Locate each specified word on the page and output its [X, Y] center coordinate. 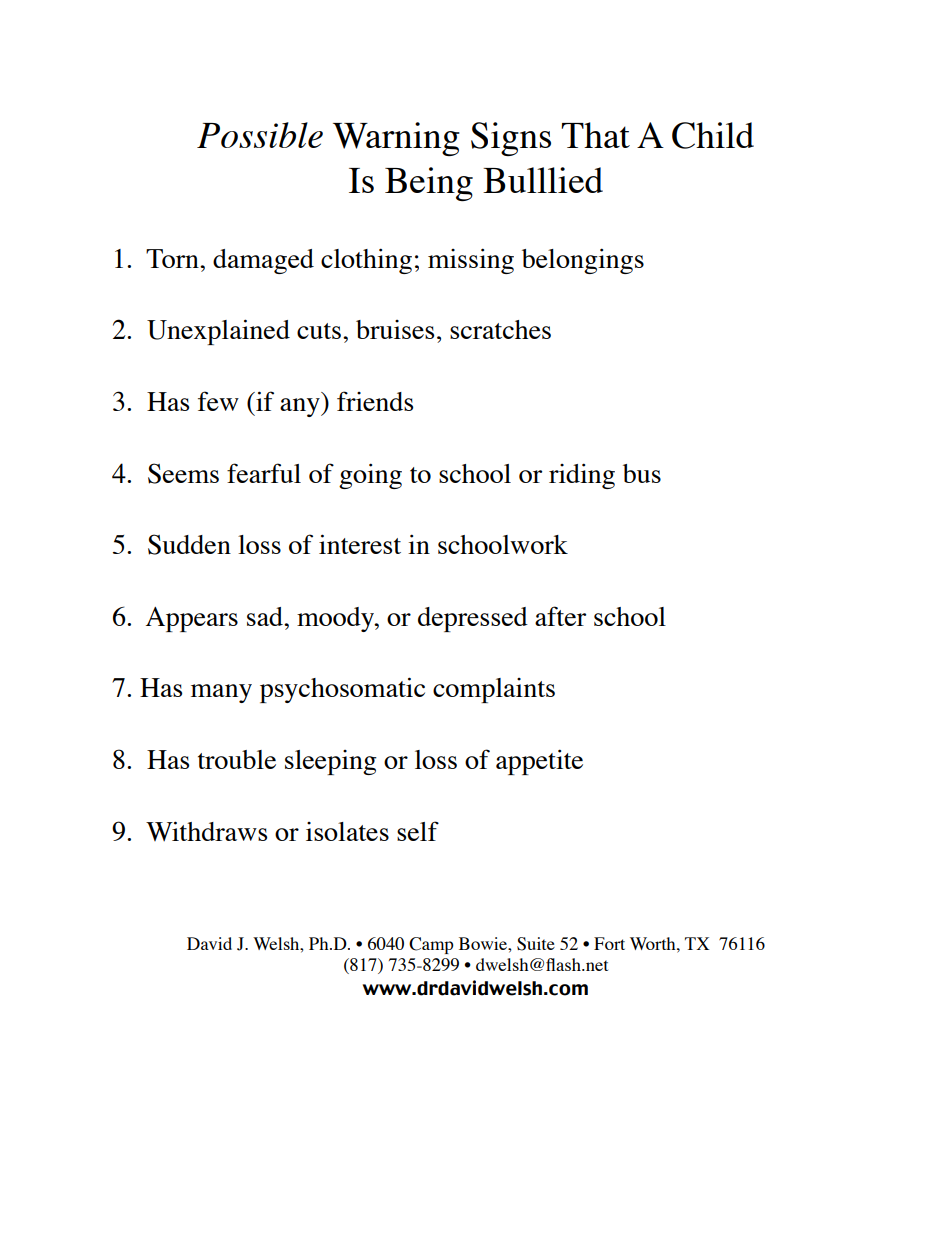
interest [360, 544]
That [595, 135]
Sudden [189, 544]
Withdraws [206, 831]
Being [429, 184]
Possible [260, 135]
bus [642, 473]
